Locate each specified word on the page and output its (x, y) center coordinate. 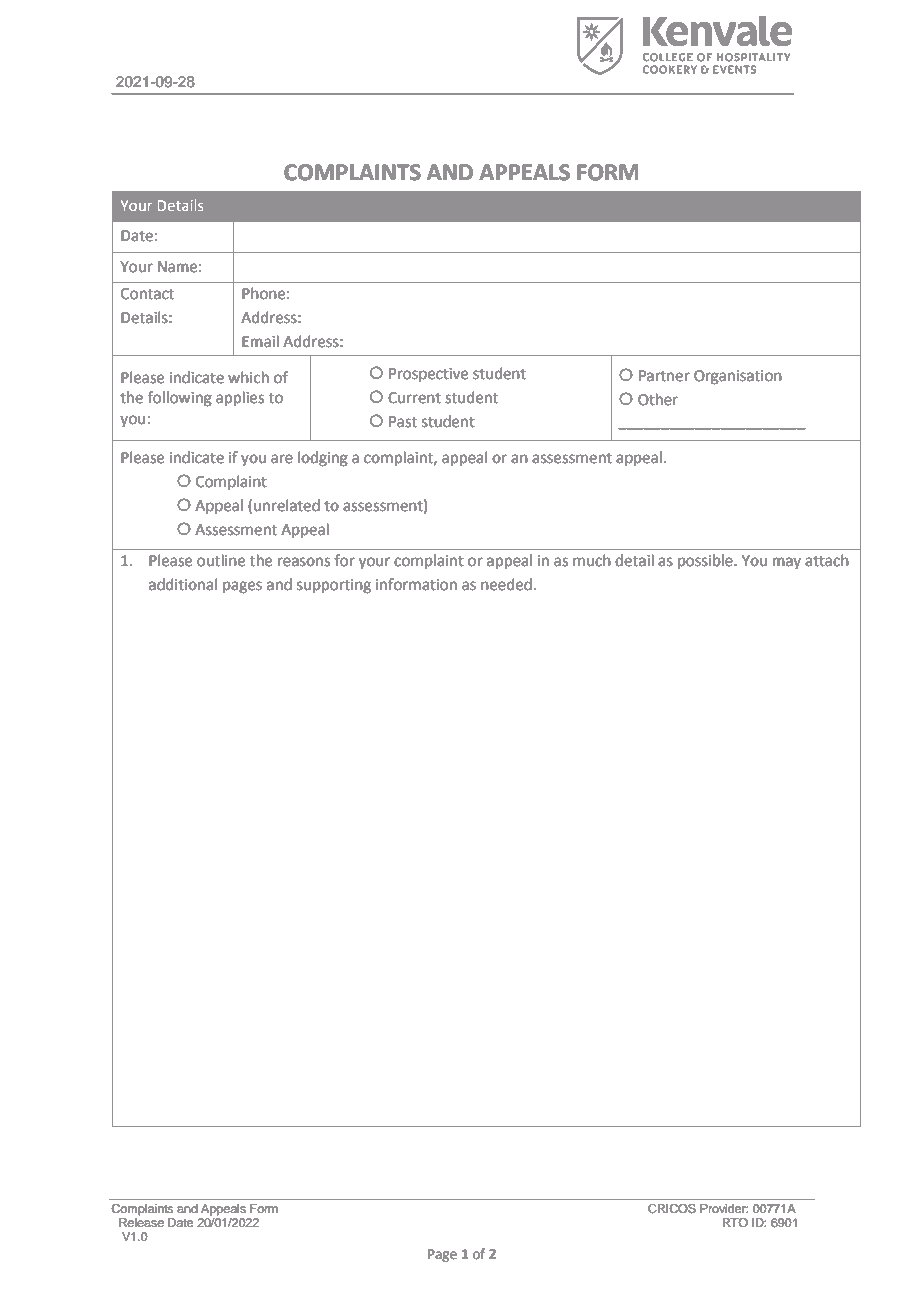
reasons (304, 562)
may (787, 563)
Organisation (738, 377)
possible (706, 561)
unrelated (287, 505)
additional (183, 584)
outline (221, 560)
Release (141, 1222)
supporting (334, 586)
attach (827, 560)
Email (260, 341)
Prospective (428, 375)
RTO (735, 1222)
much (592, 560)
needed (506, 584)
